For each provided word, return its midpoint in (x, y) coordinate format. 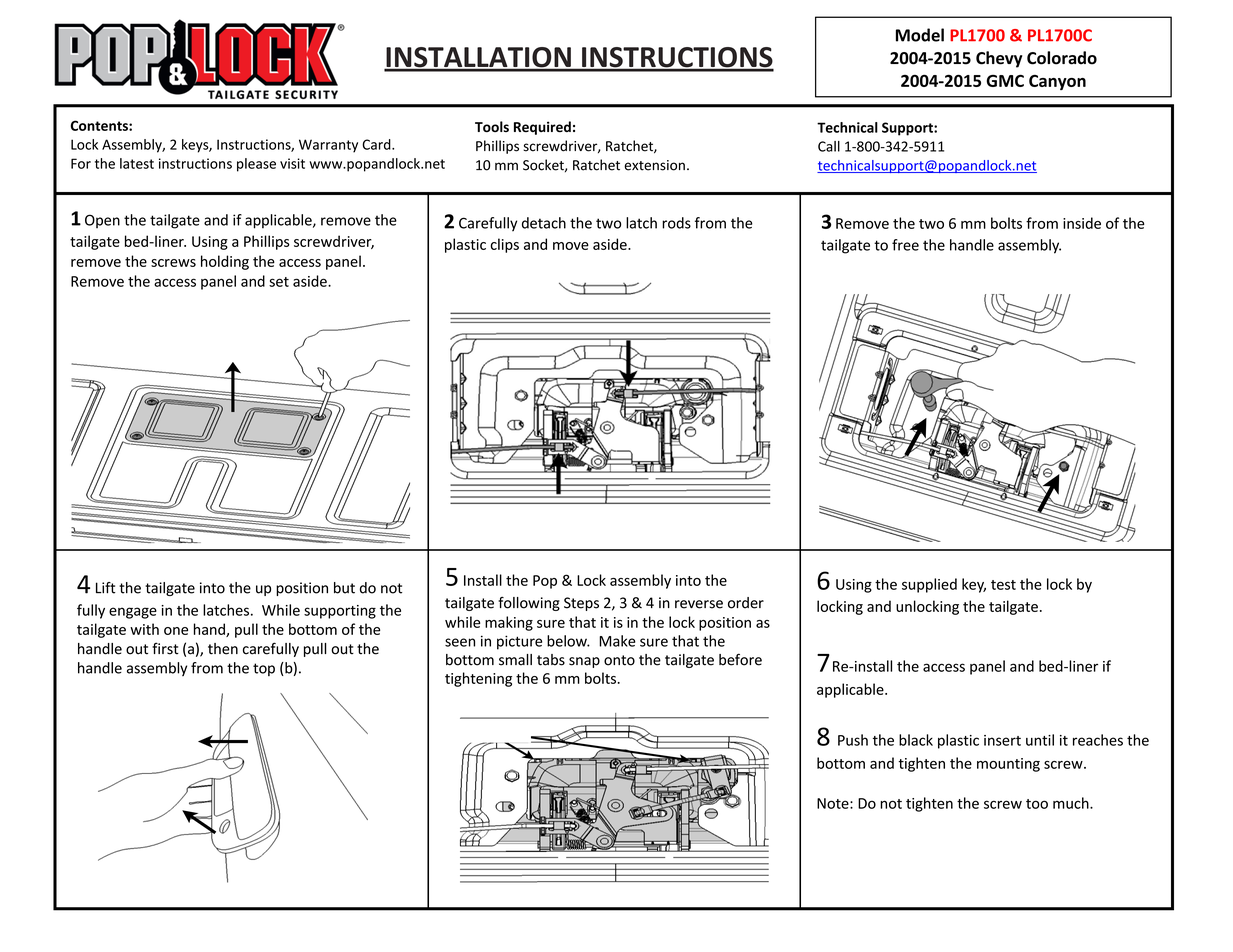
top (264, 669)
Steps (581, 604)
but (344, 588)
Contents (100, 125)
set (279, 282)
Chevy (999, 59)
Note (834, 803)
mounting (1008, 765)
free (905, 245)
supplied (929, 585)
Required (542, 128)
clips (505, 245)
